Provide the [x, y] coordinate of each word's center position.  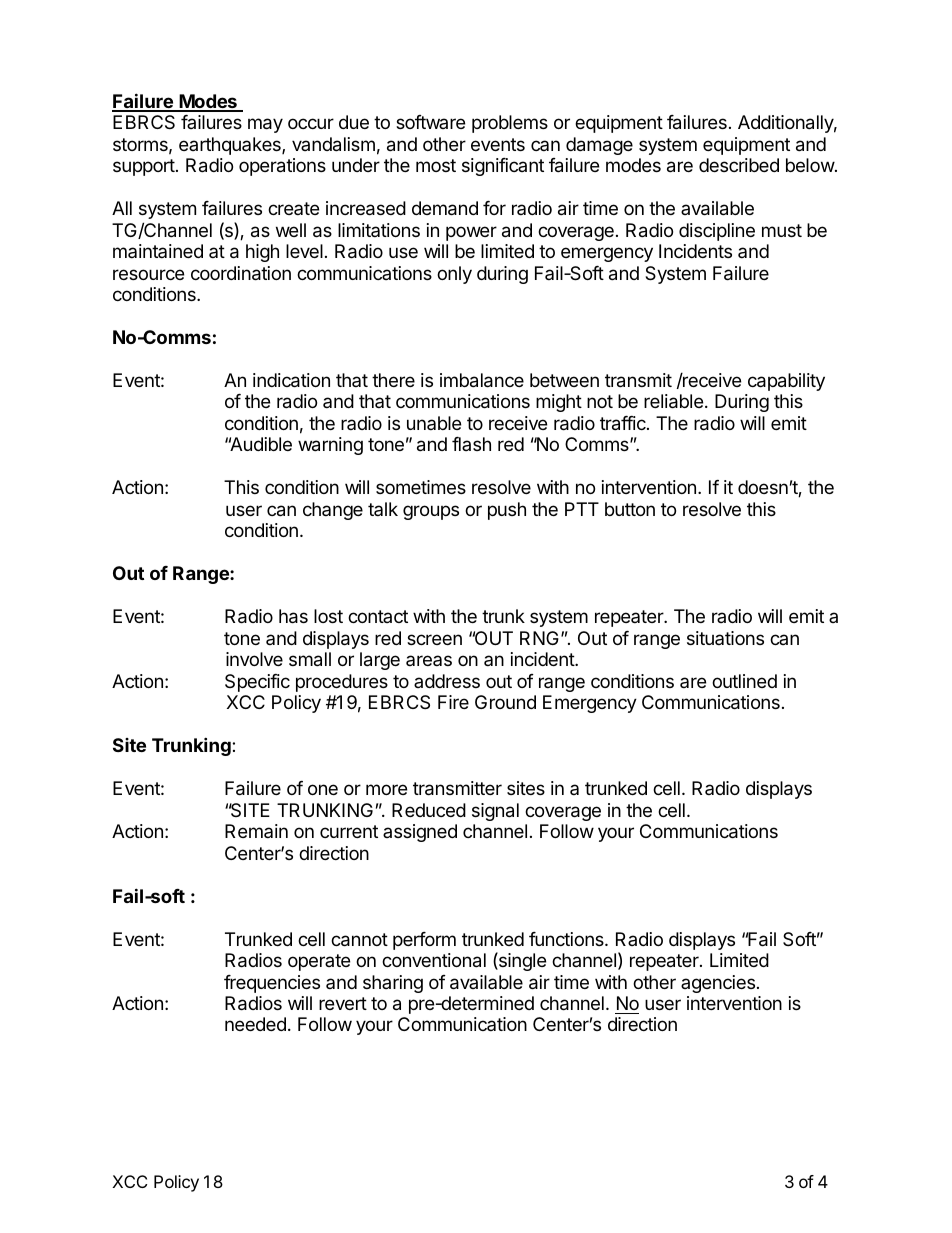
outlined [744, 681]
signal [495, 812]
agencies [718, 984]
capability [786, 382]
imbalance [482, 380]
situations [725, 638]
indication [291, 380]
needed [255, 1024]
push [507, 511]
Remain [256, 831]
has [293, 616]
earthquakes [231, 146]
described [739, 165]
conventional [434, 960]
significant [503, 167]
